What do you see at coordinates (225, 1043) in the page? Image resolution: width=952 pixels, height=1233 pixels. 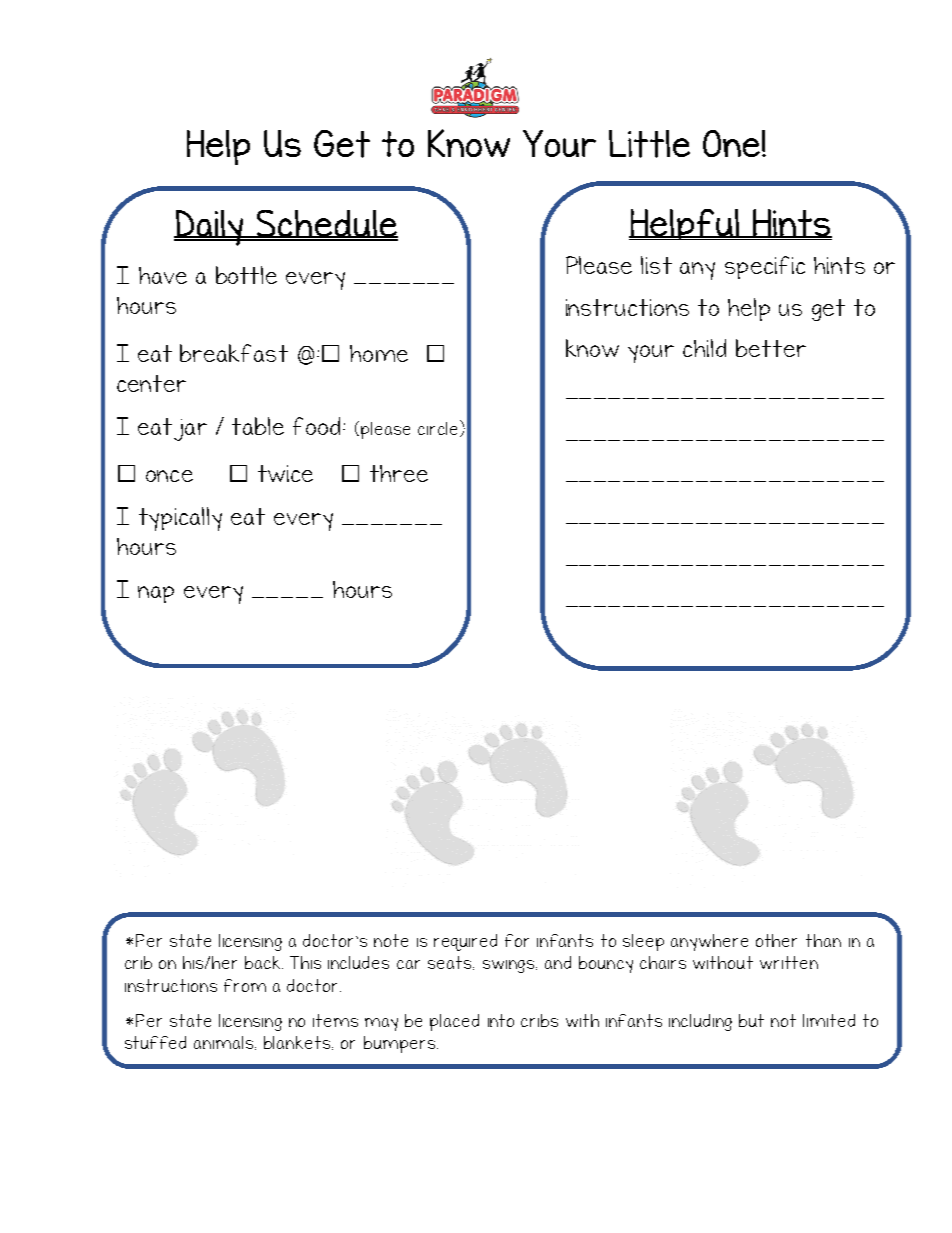 I see `animals` at bounding box center [225, 1043].
